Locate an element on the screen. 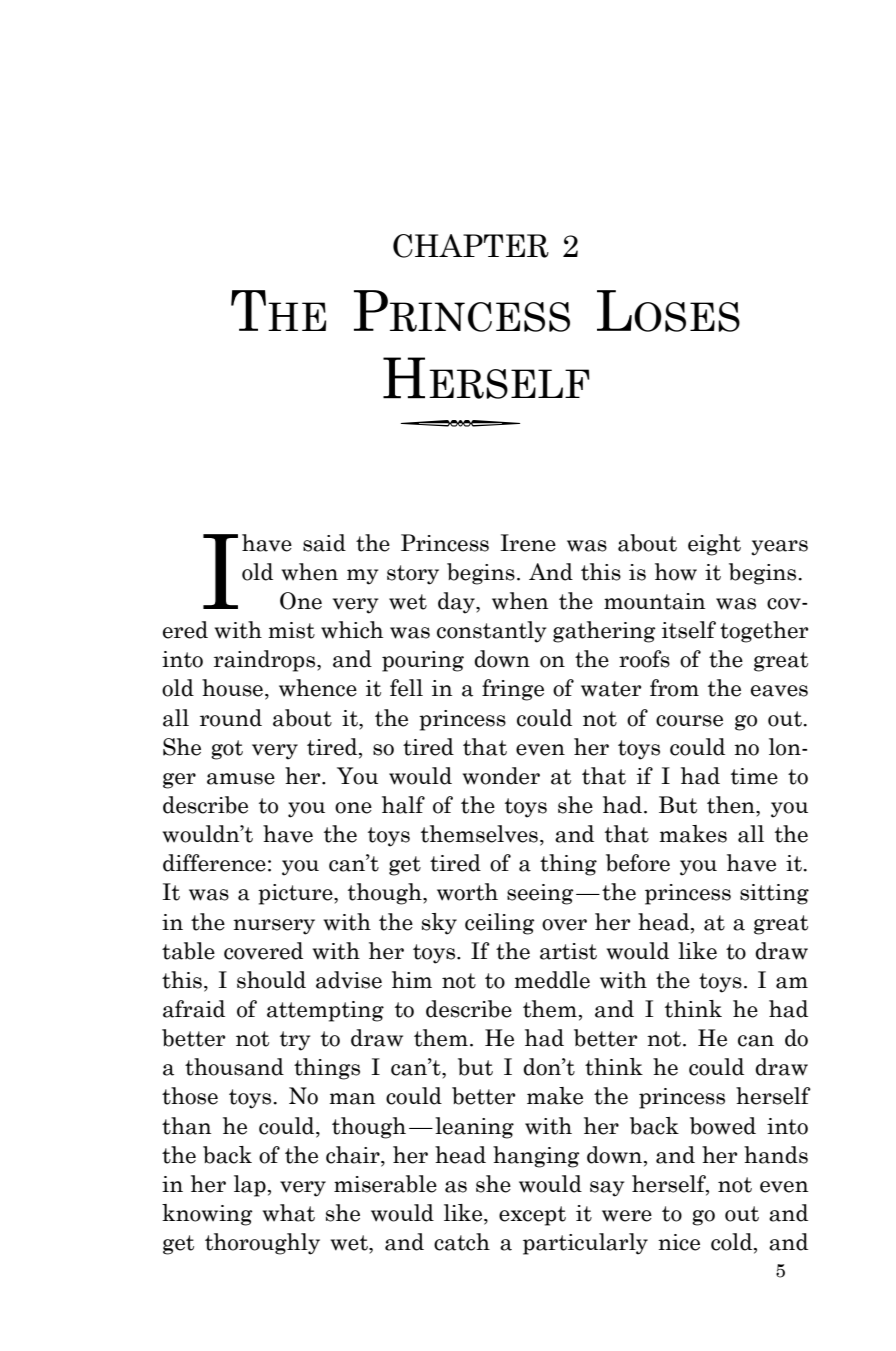 The image size is (896, 1351). course is located at coordinates (689, 721).
